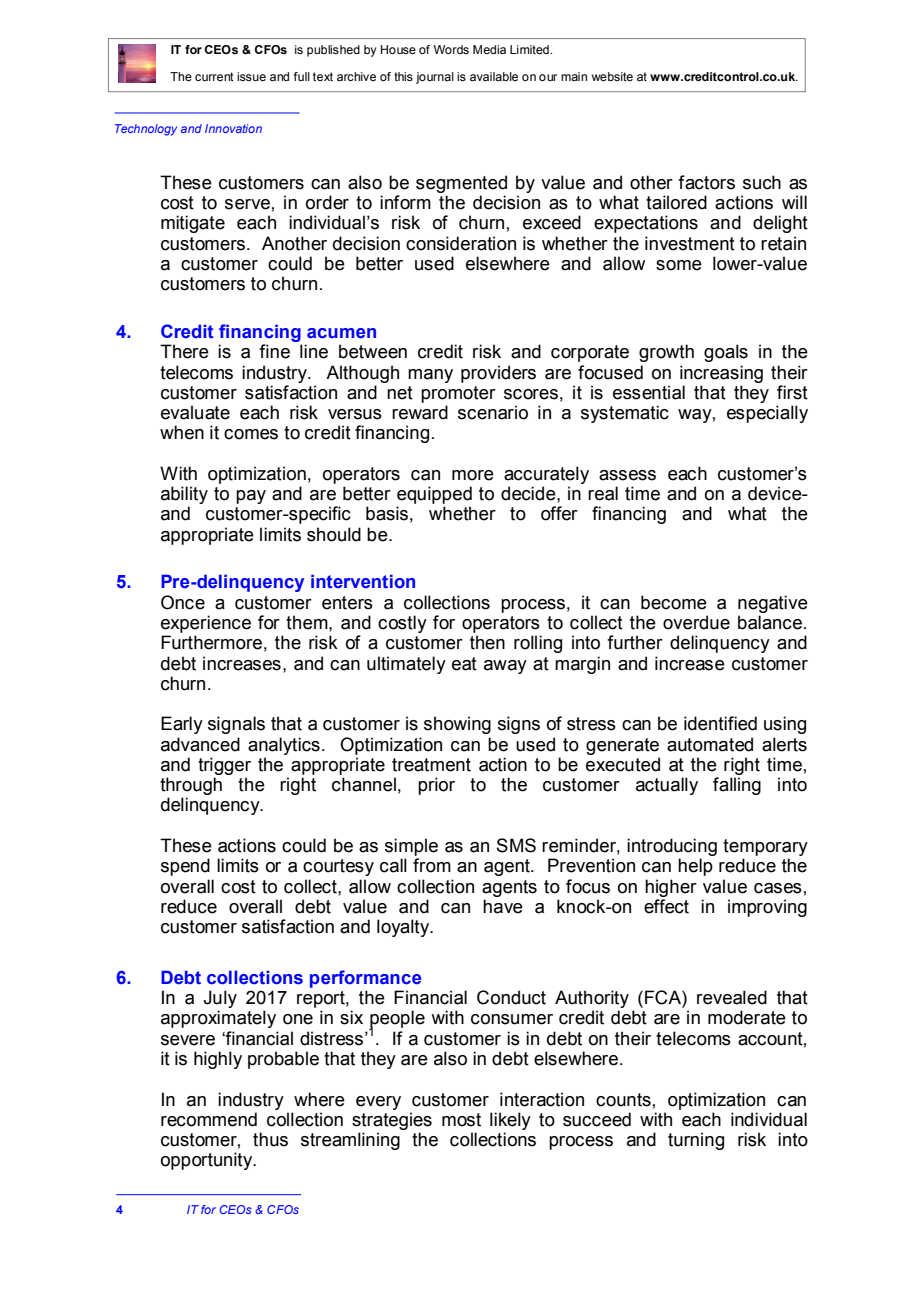 The width and height of the screenshot is (924, 1308). Describe the element at coordinates (487, 642) in the screenshot. I see `then` at that location.
